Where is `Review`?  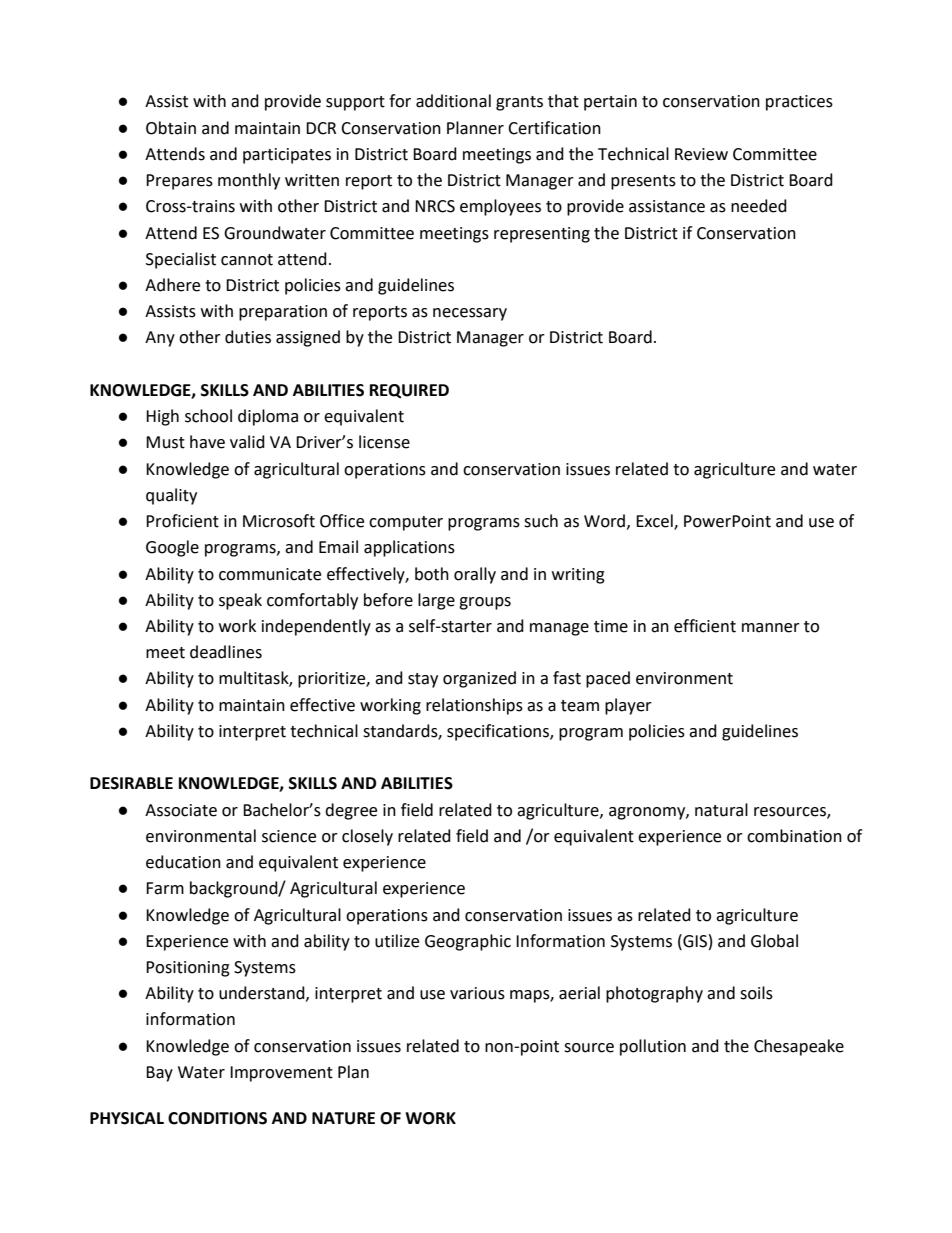
Review is located at coordinates (701, 154).
